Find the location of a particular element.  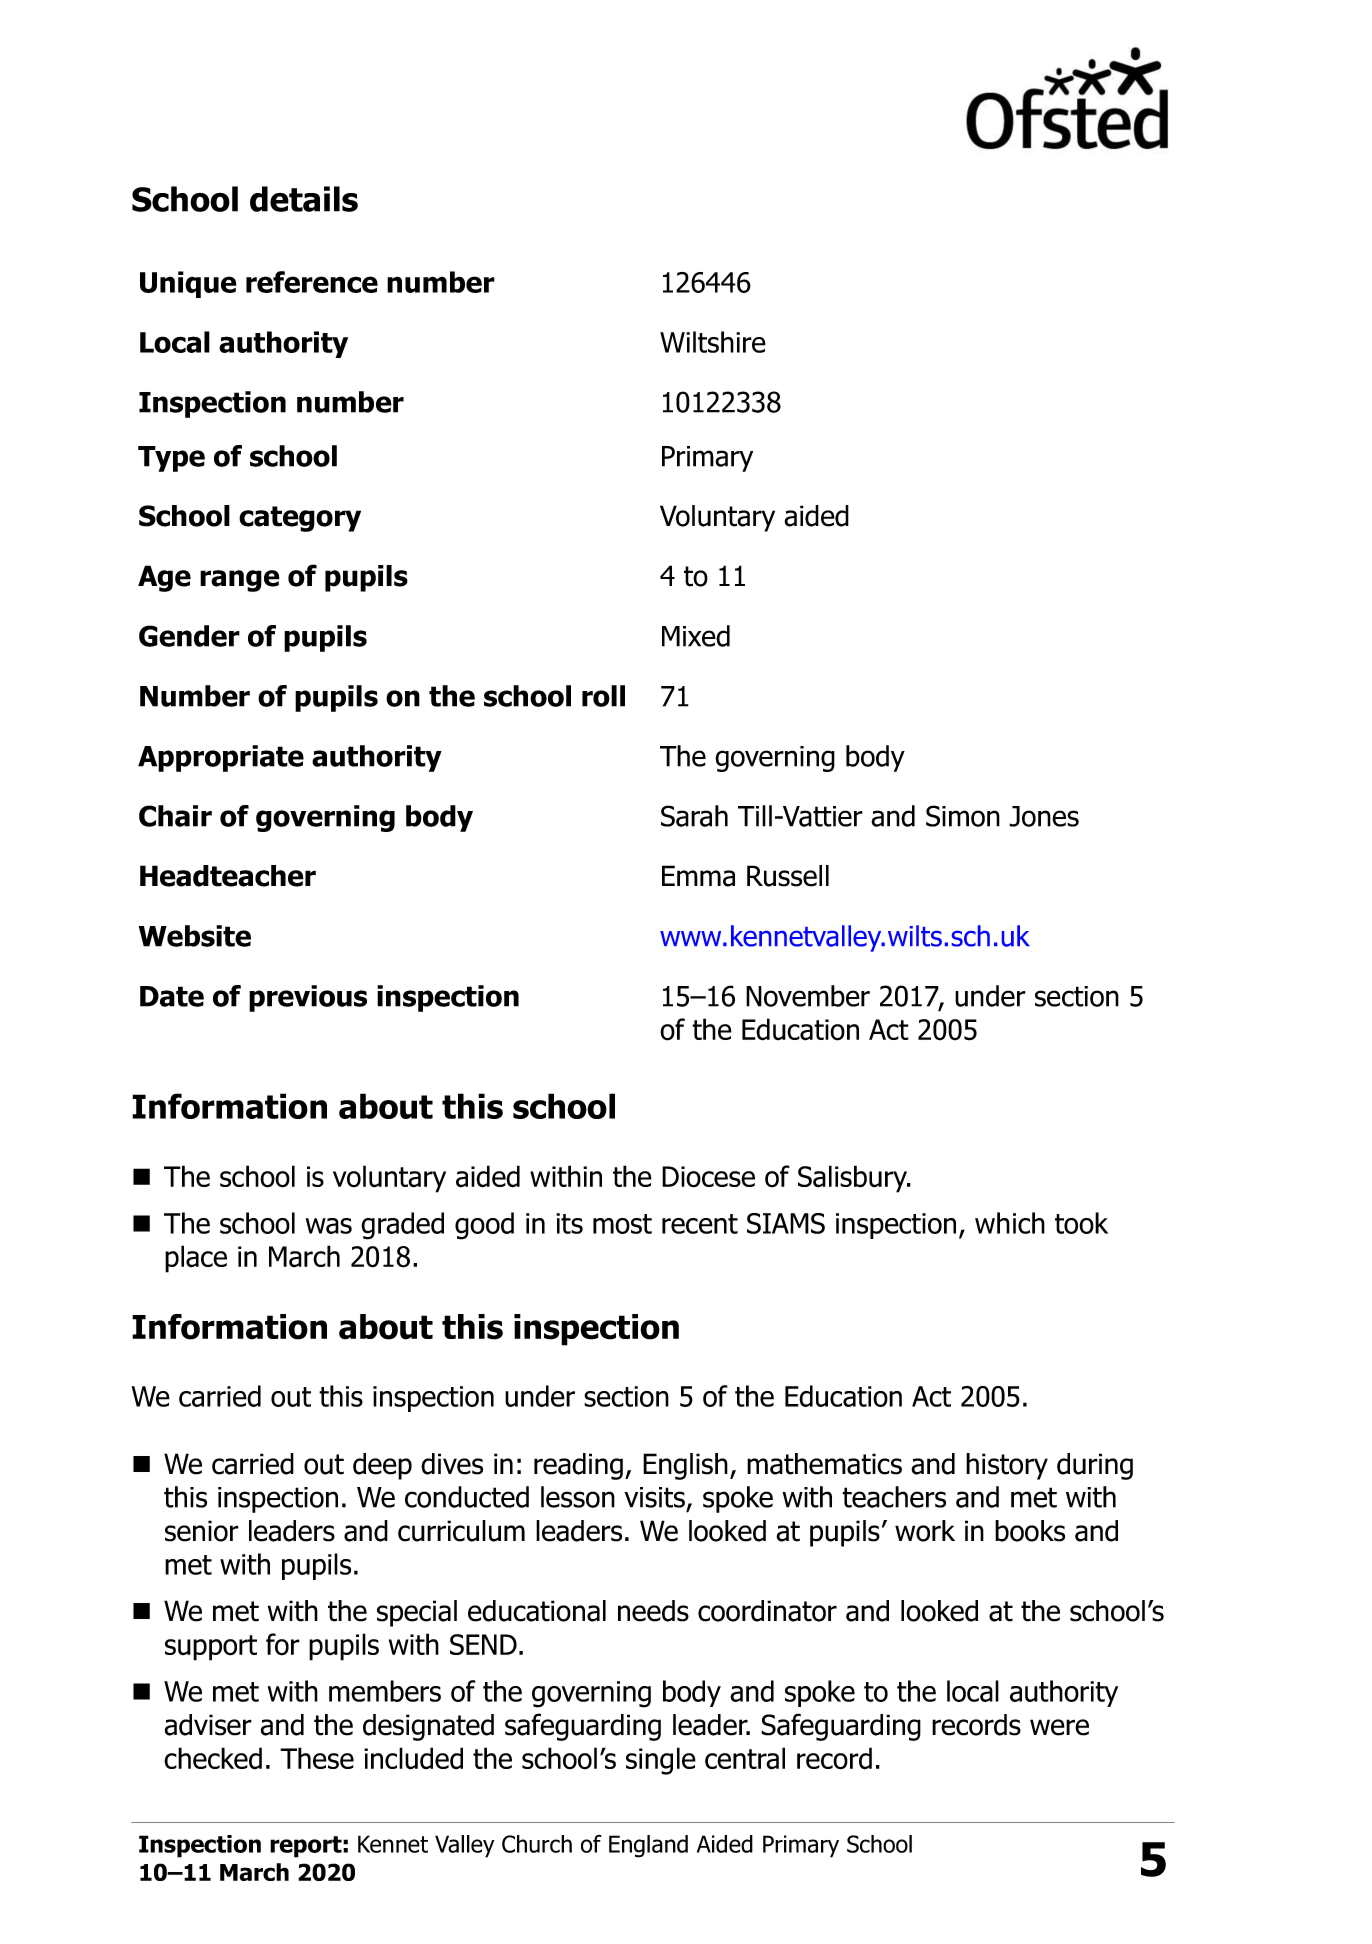

Emma is located at coordinates (698, 876).
